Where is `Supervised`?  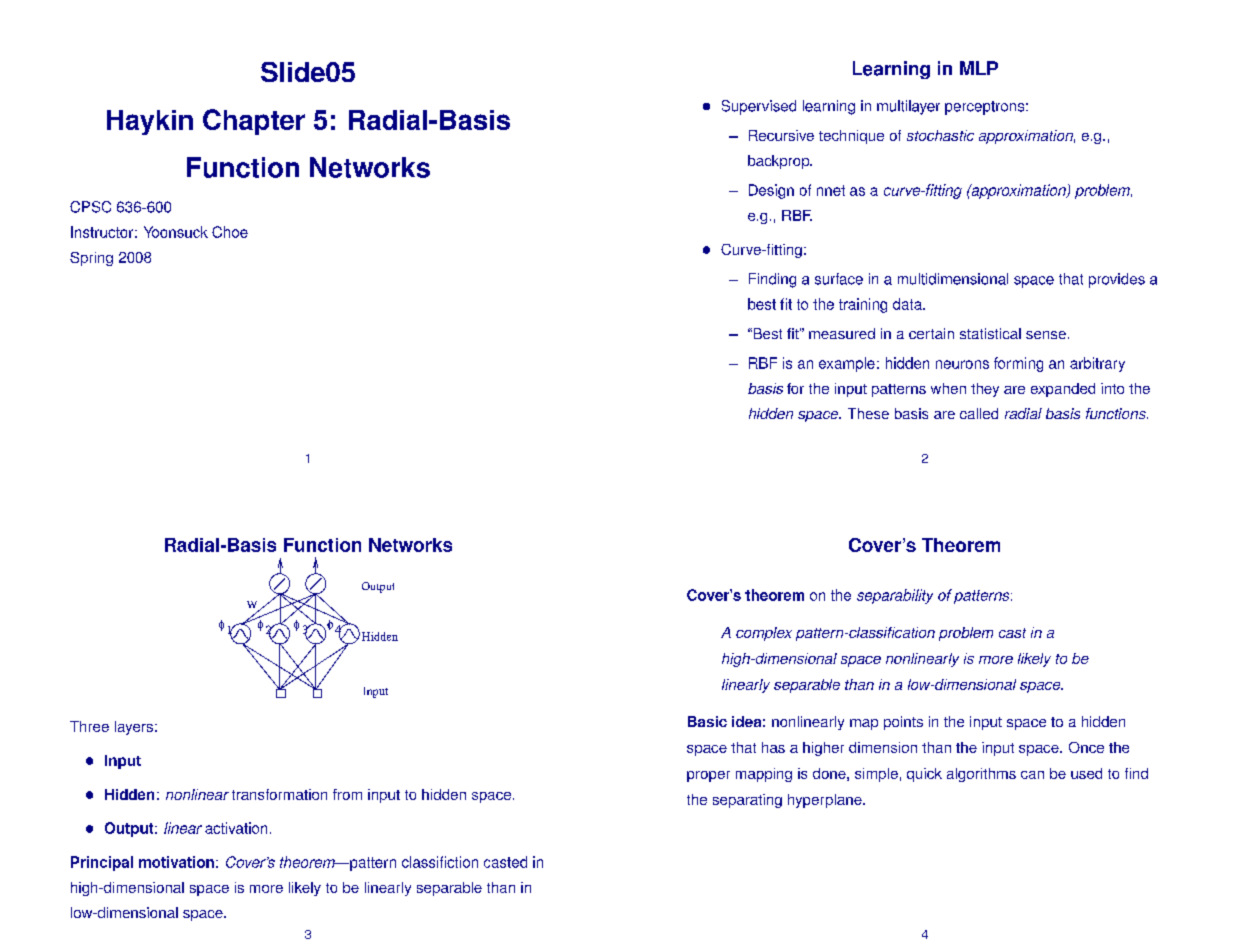 Supervised is located at coordinates (759, 107).
